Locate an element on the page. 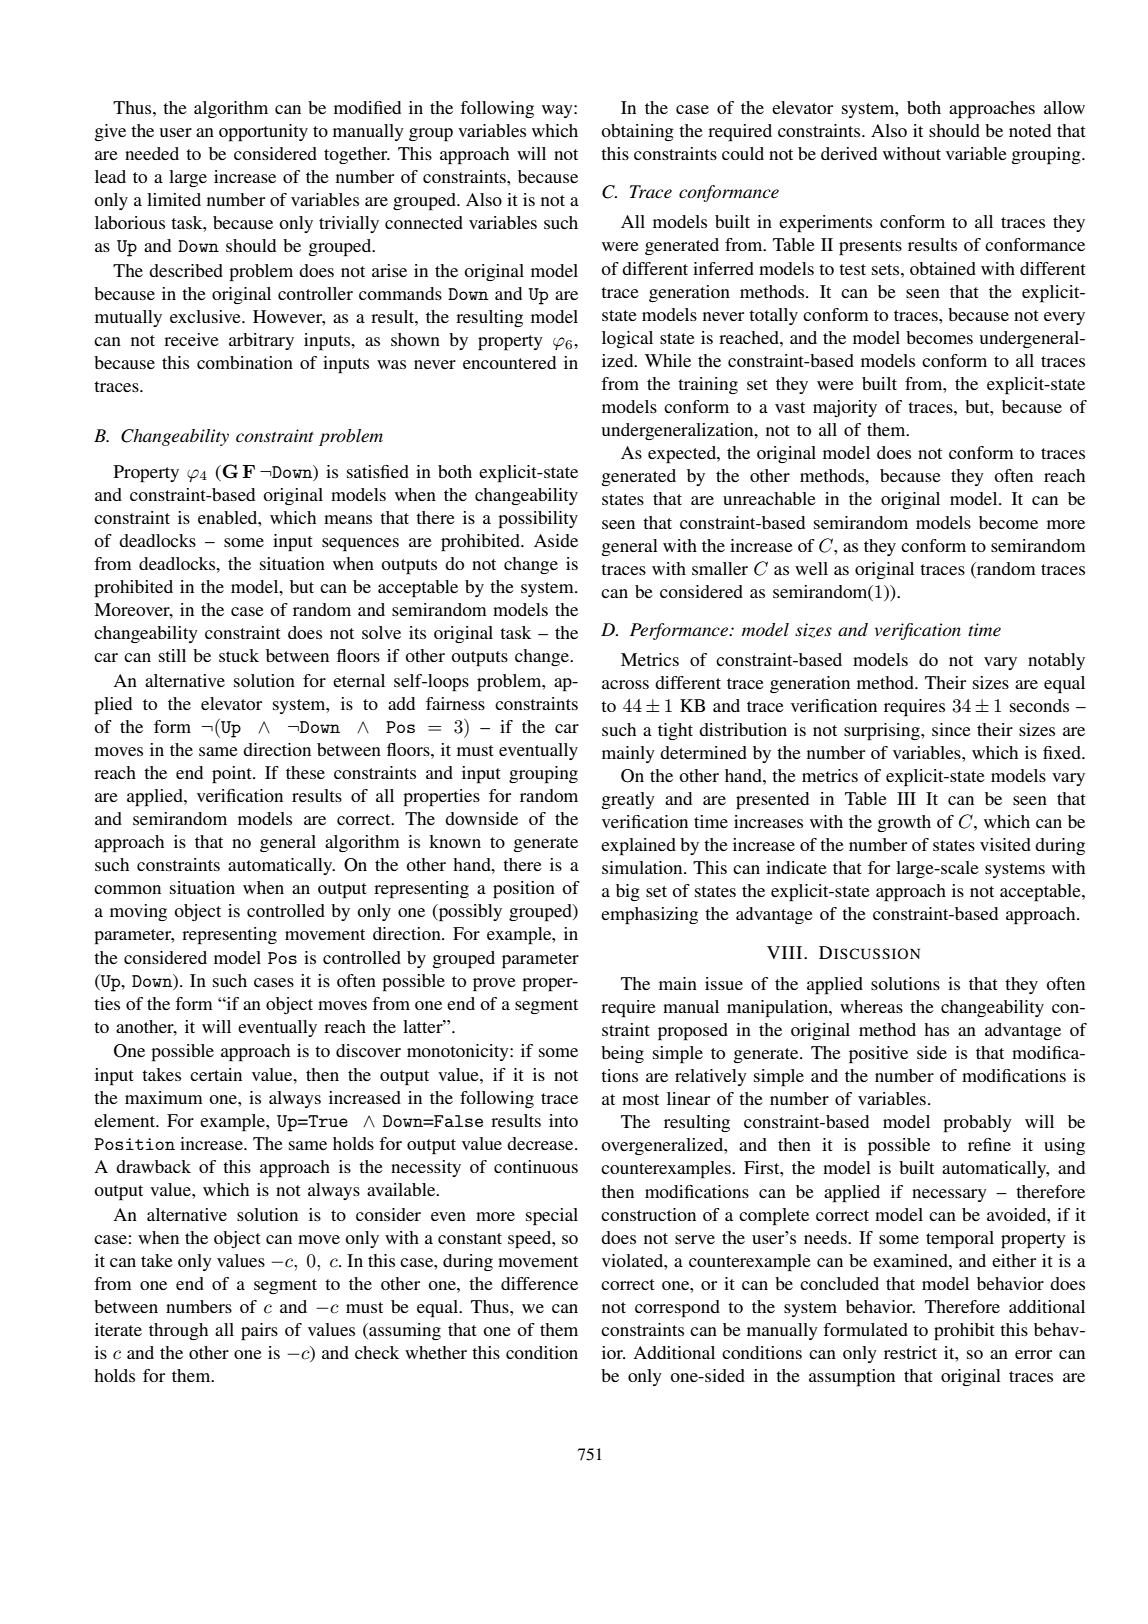 The width and height of the document is (1148, 1624). obtaining is located at coordinates (637, 132).
